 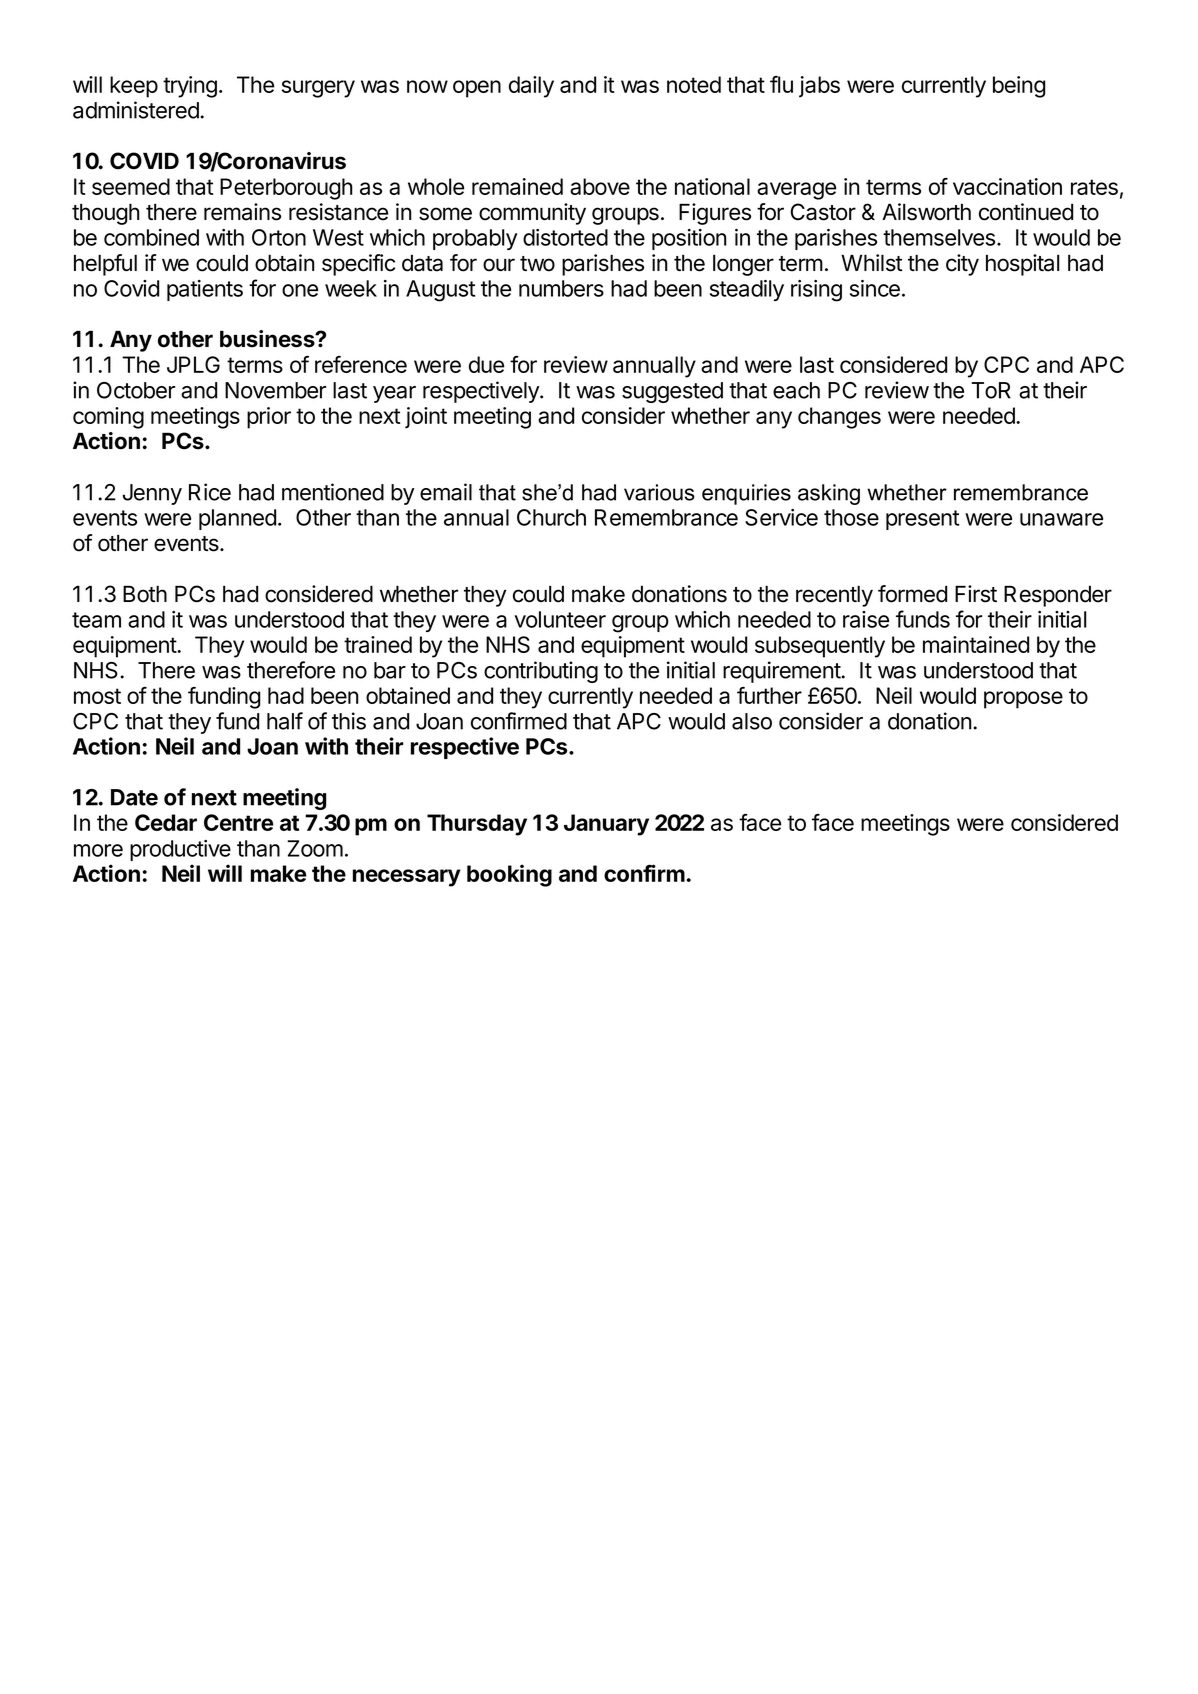 What do you see at coordinates (839, 418) in the document?
I see `changes` at bounding box center [839, 418].
